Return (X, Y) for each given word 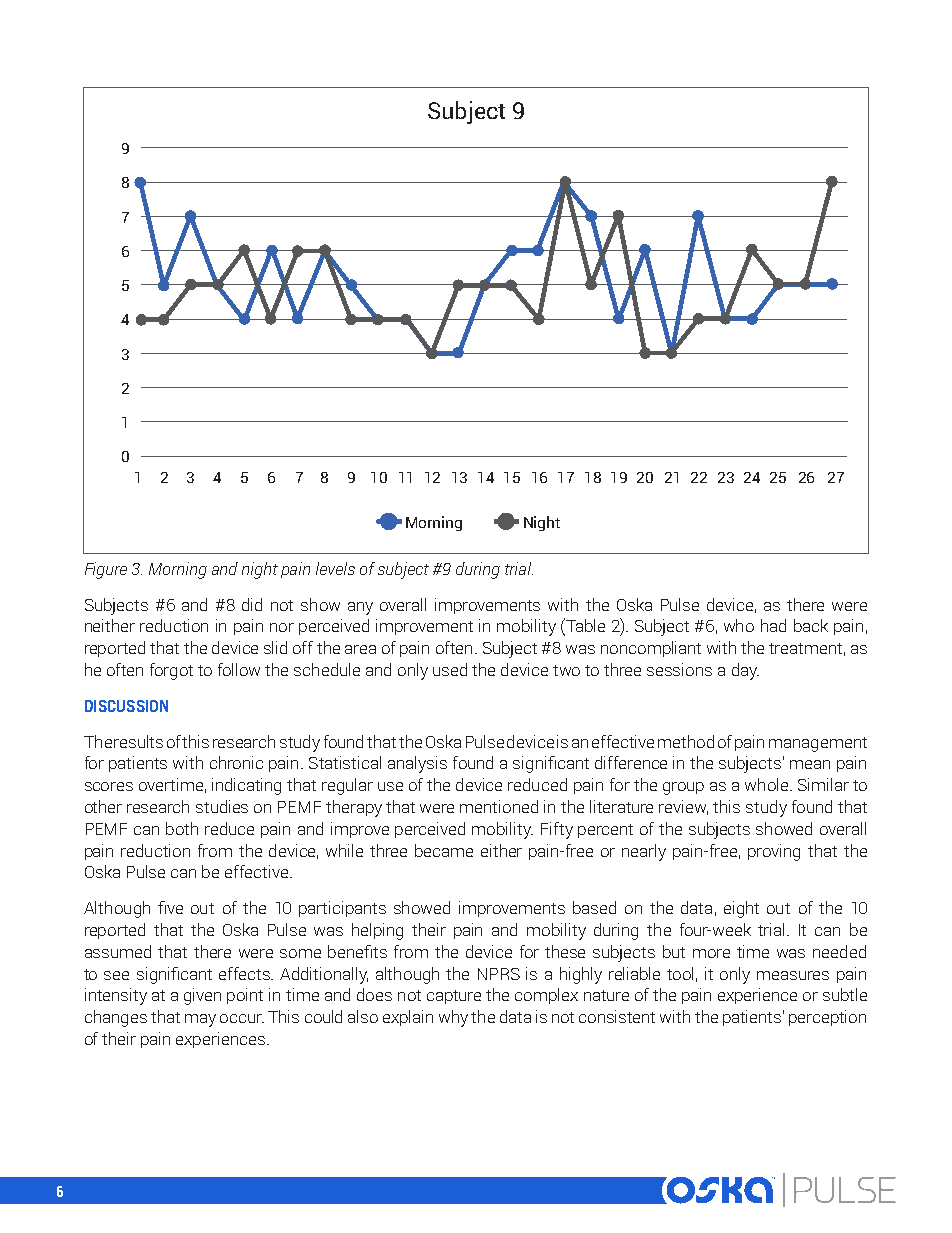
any (360, 608)
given (202, 996)
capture (454, 997)
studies (222, 806)
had (773, 625)
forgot (171, 671)
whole (768, 784)
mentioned (499, 806)
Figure (106, 570)
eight (741, 909)
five (170, 907)
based (594, 907)
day (745, 671)
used (450, 669)
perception (827, 1018)
